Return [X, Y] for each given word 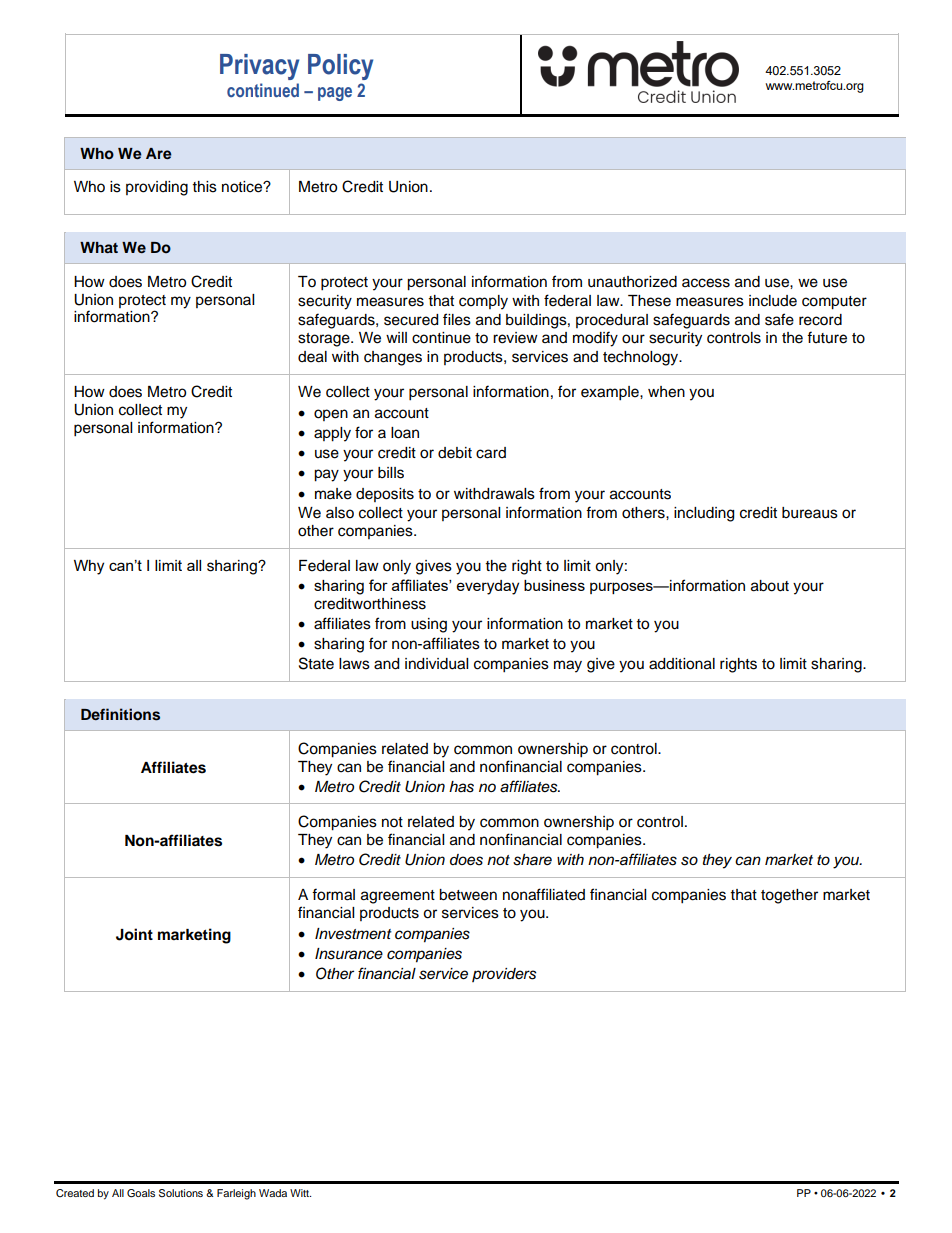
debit [455, 453]
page [335, 94]
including [704, 514]
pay [326, 475]
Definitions [120, 714]
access [706, 283]
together [789, 896]
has [461, 787]
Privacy [259, 67]
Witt [300, 1193]
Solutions [181, 1193]
